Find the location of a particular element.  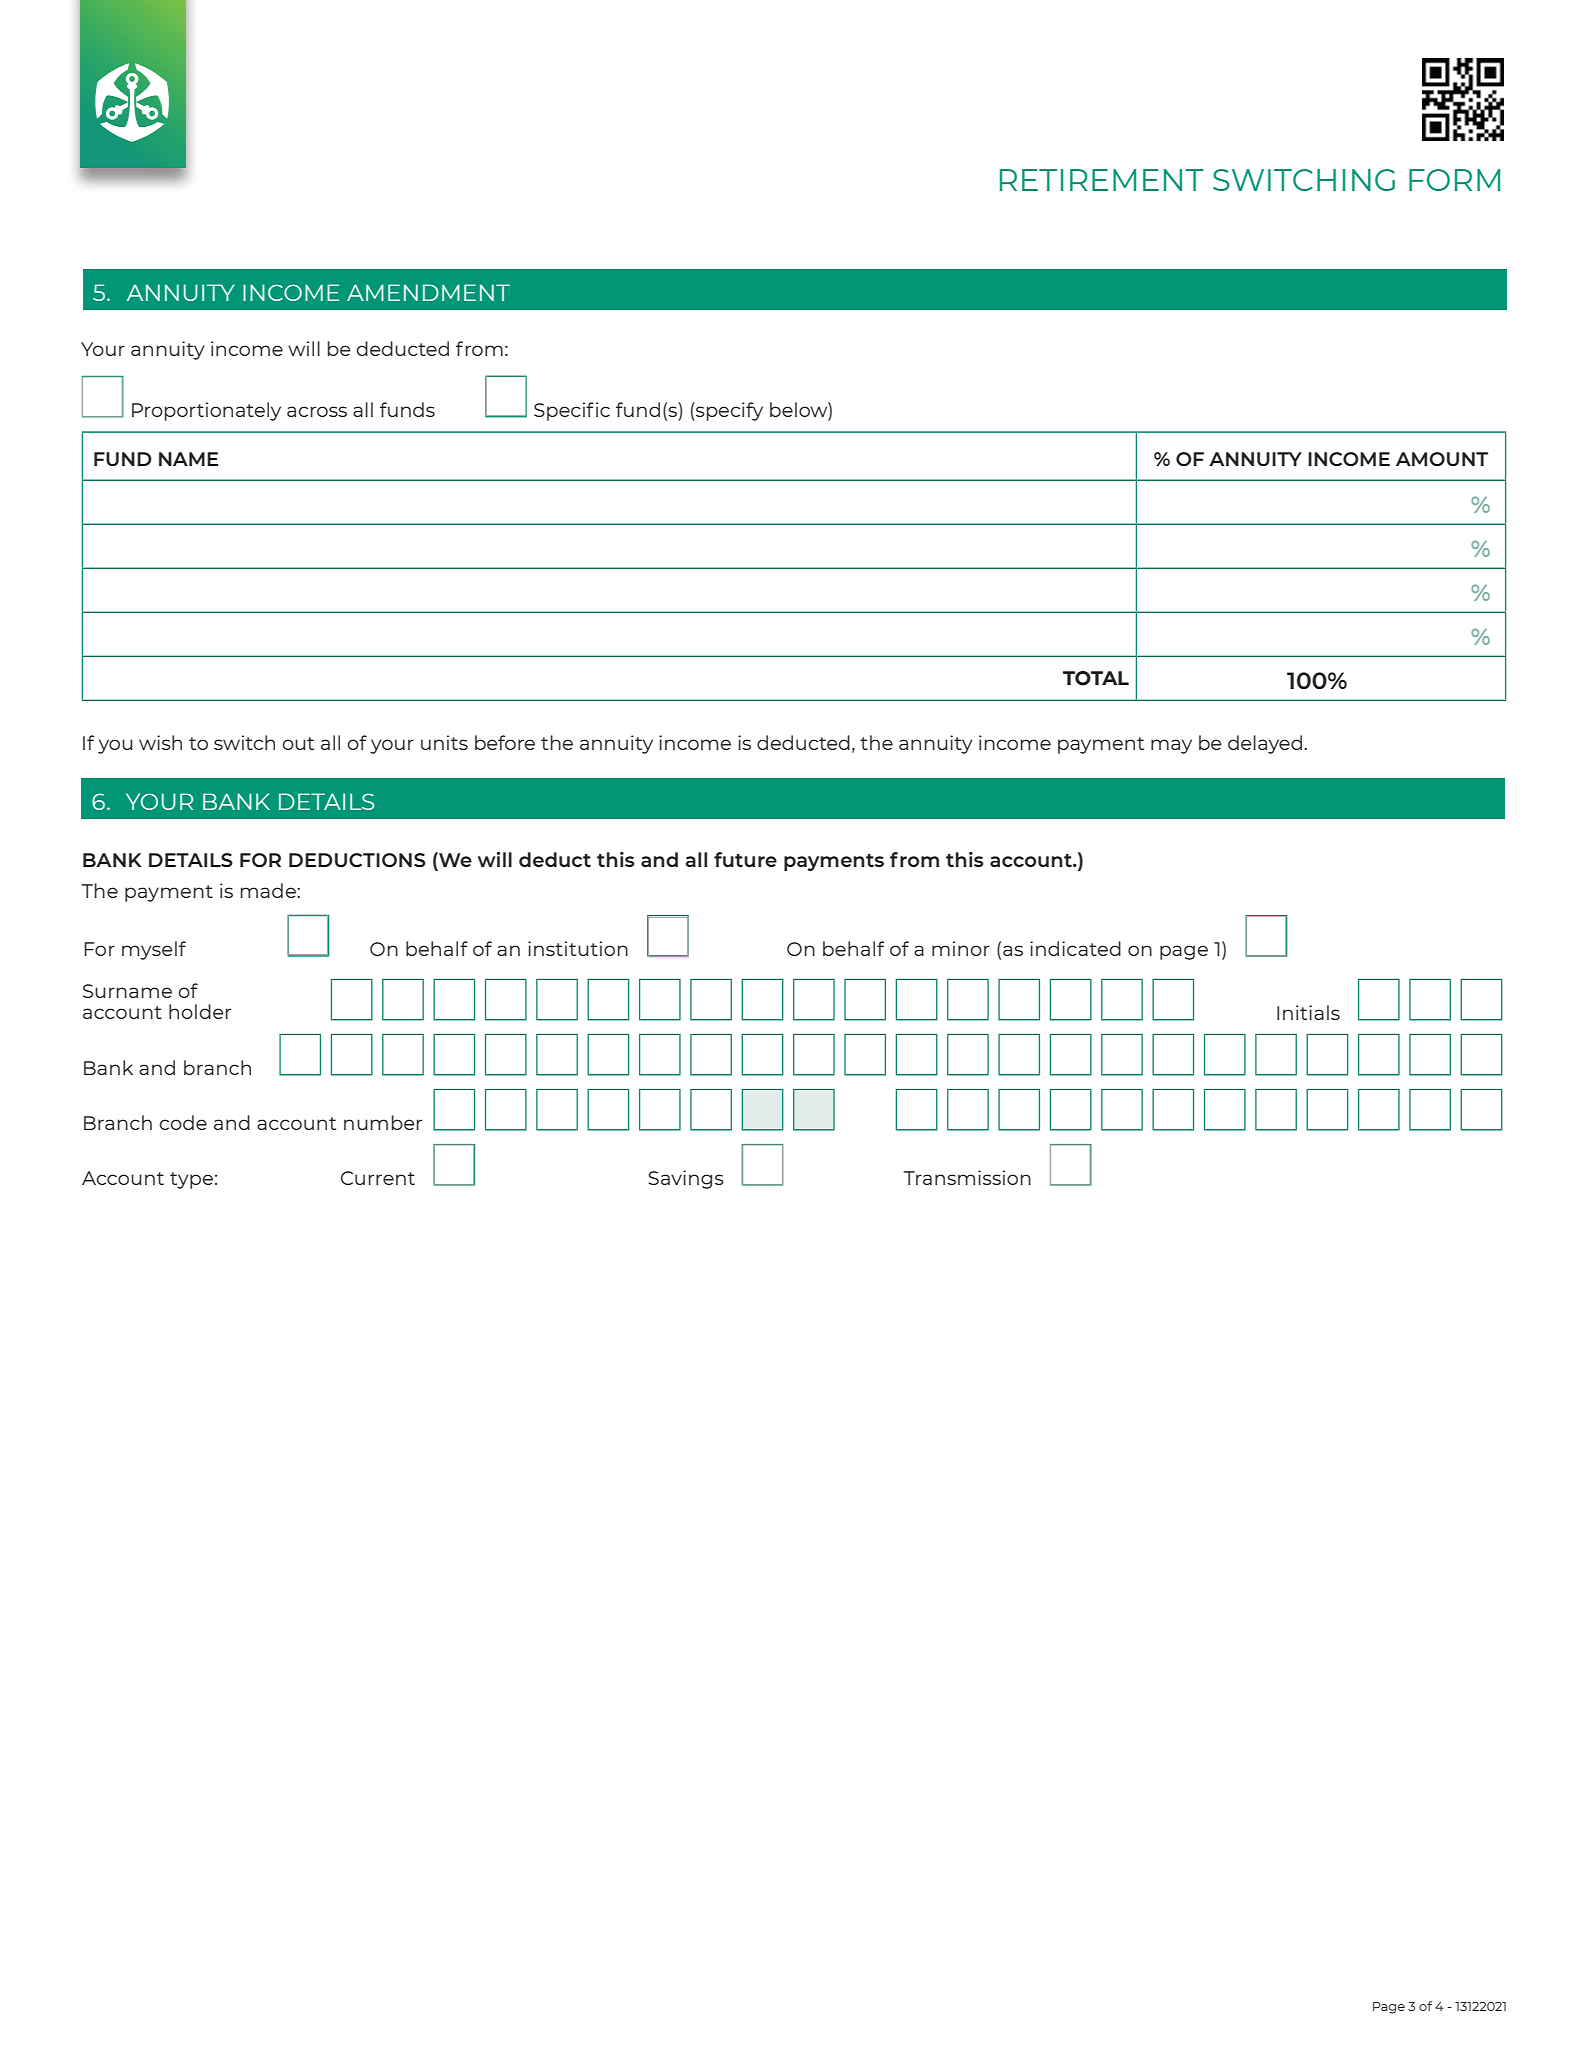

across is located at coordinates (317, 411).
